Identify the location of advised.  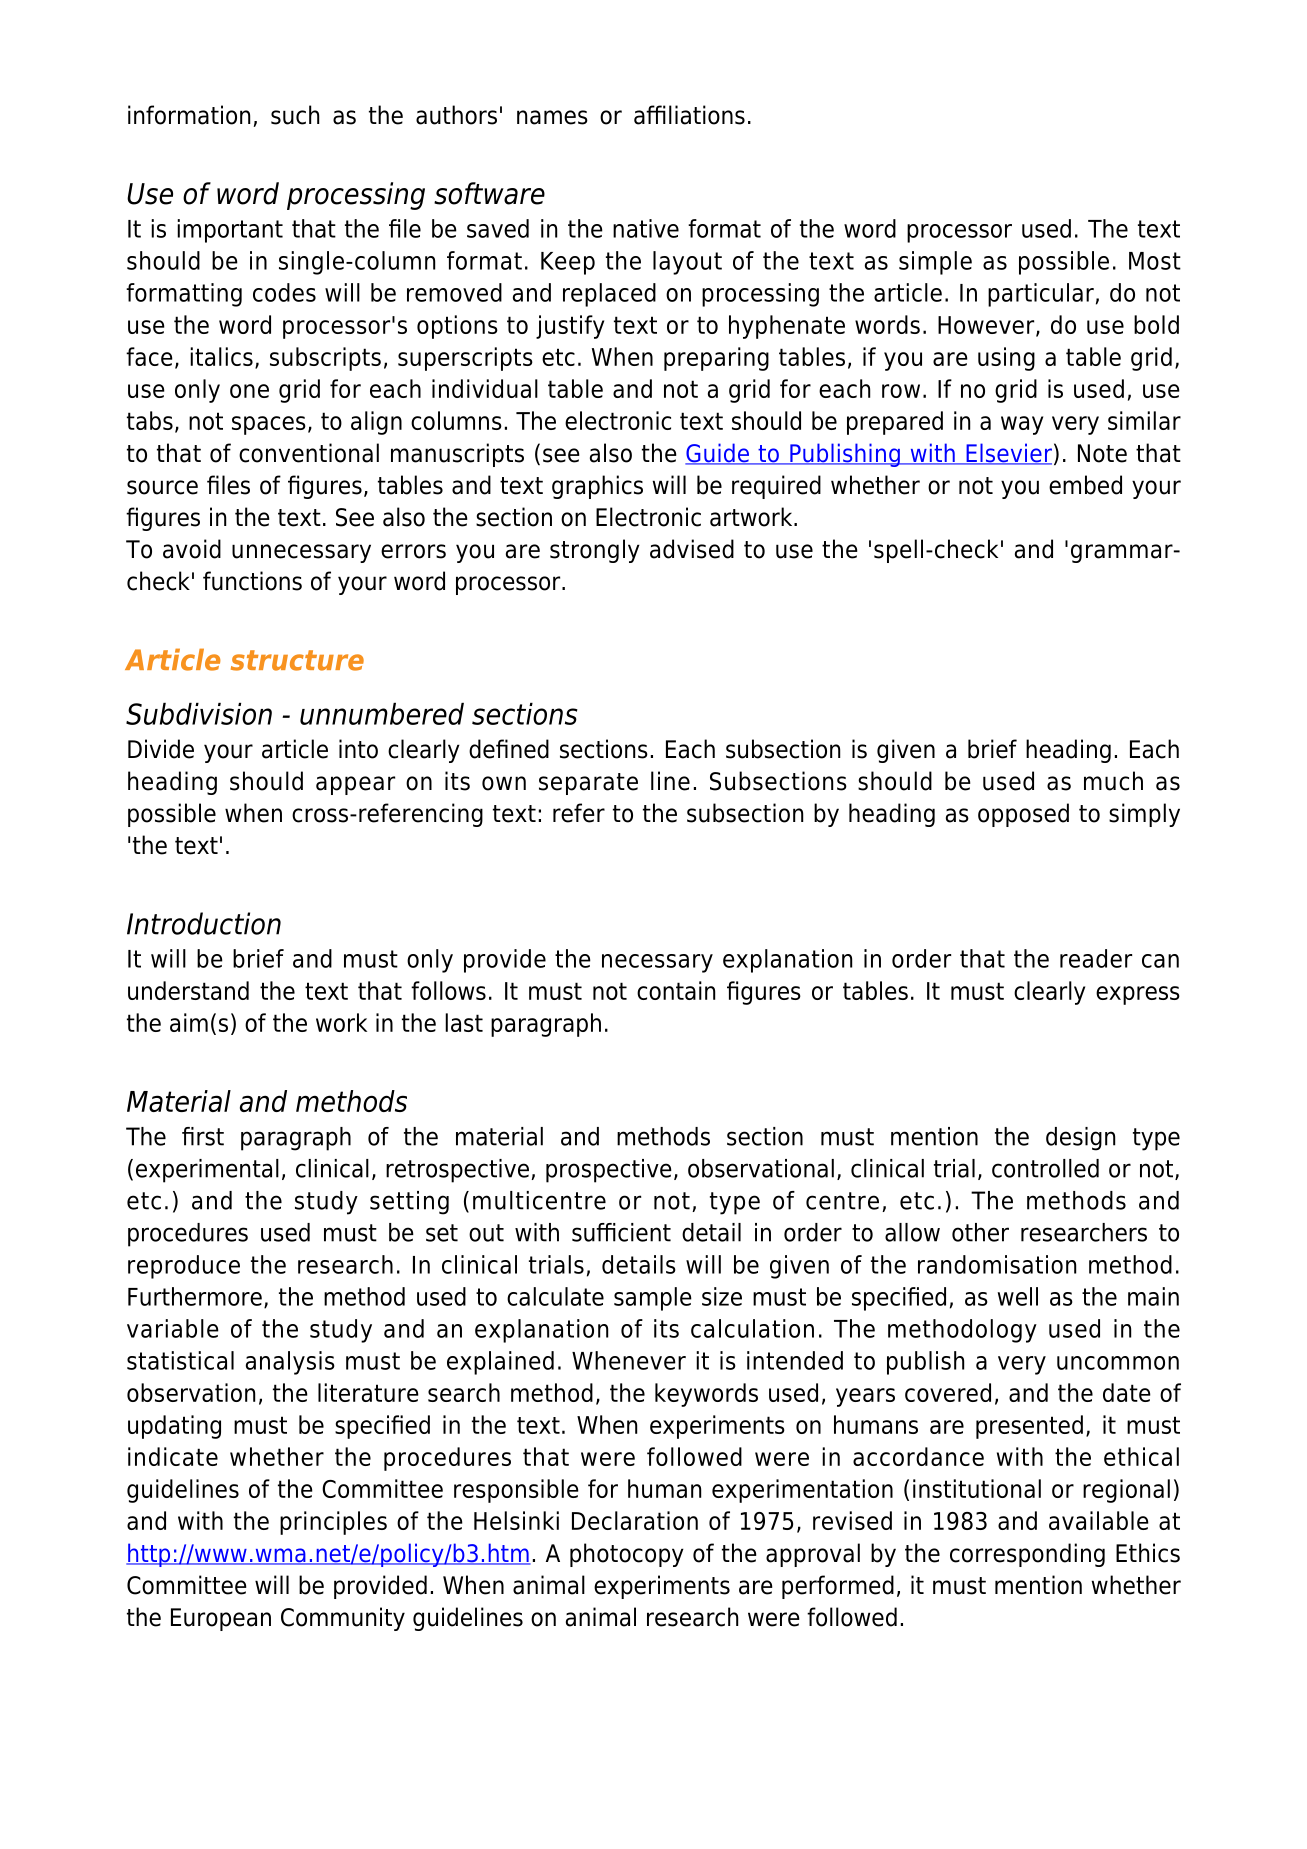
(692, 549).
